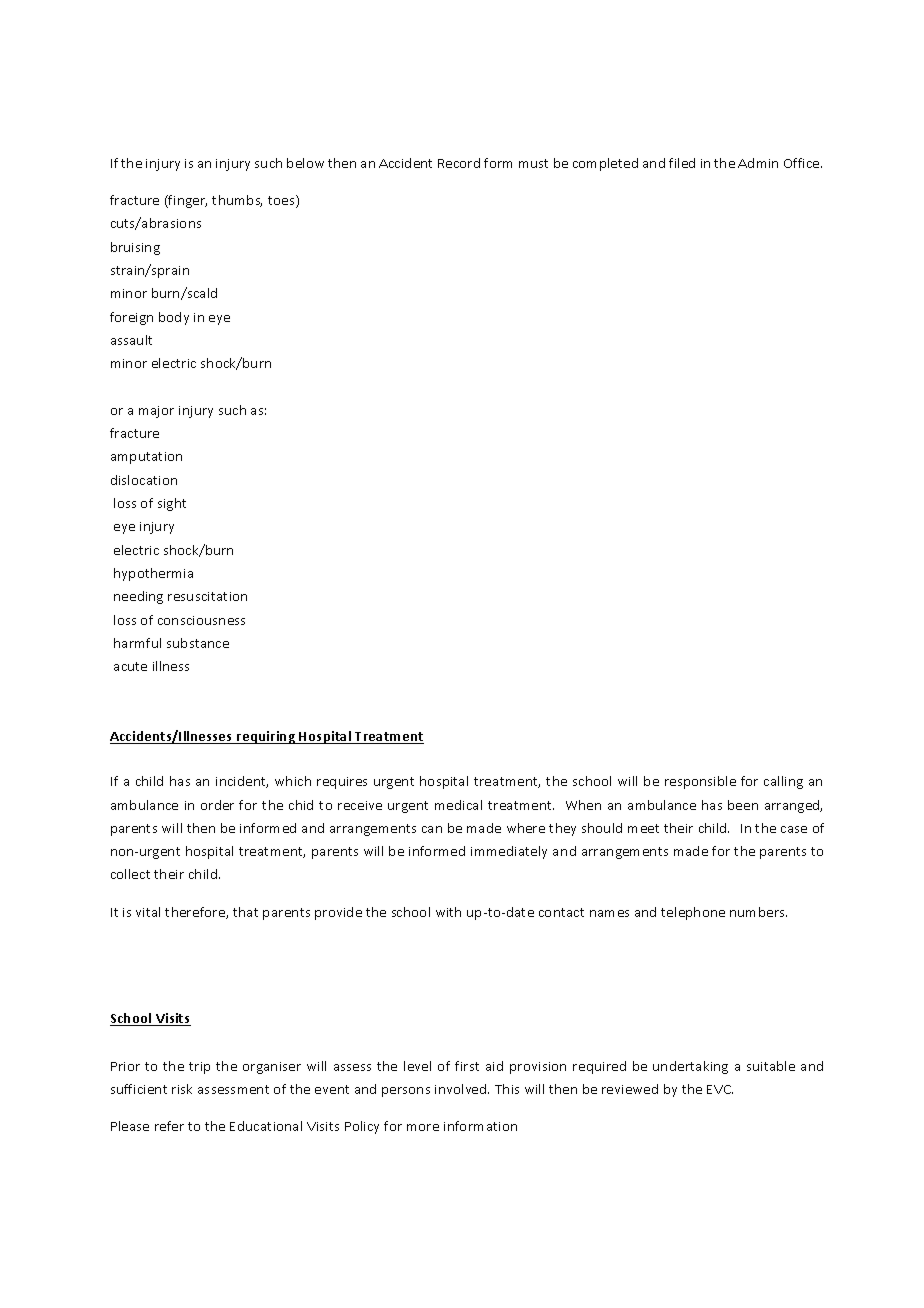 Image resolution: width=924 pixels, height=1308 pixels. Describe the element at coordinates (700, 782) in the image. I see `responsible` at that location.
